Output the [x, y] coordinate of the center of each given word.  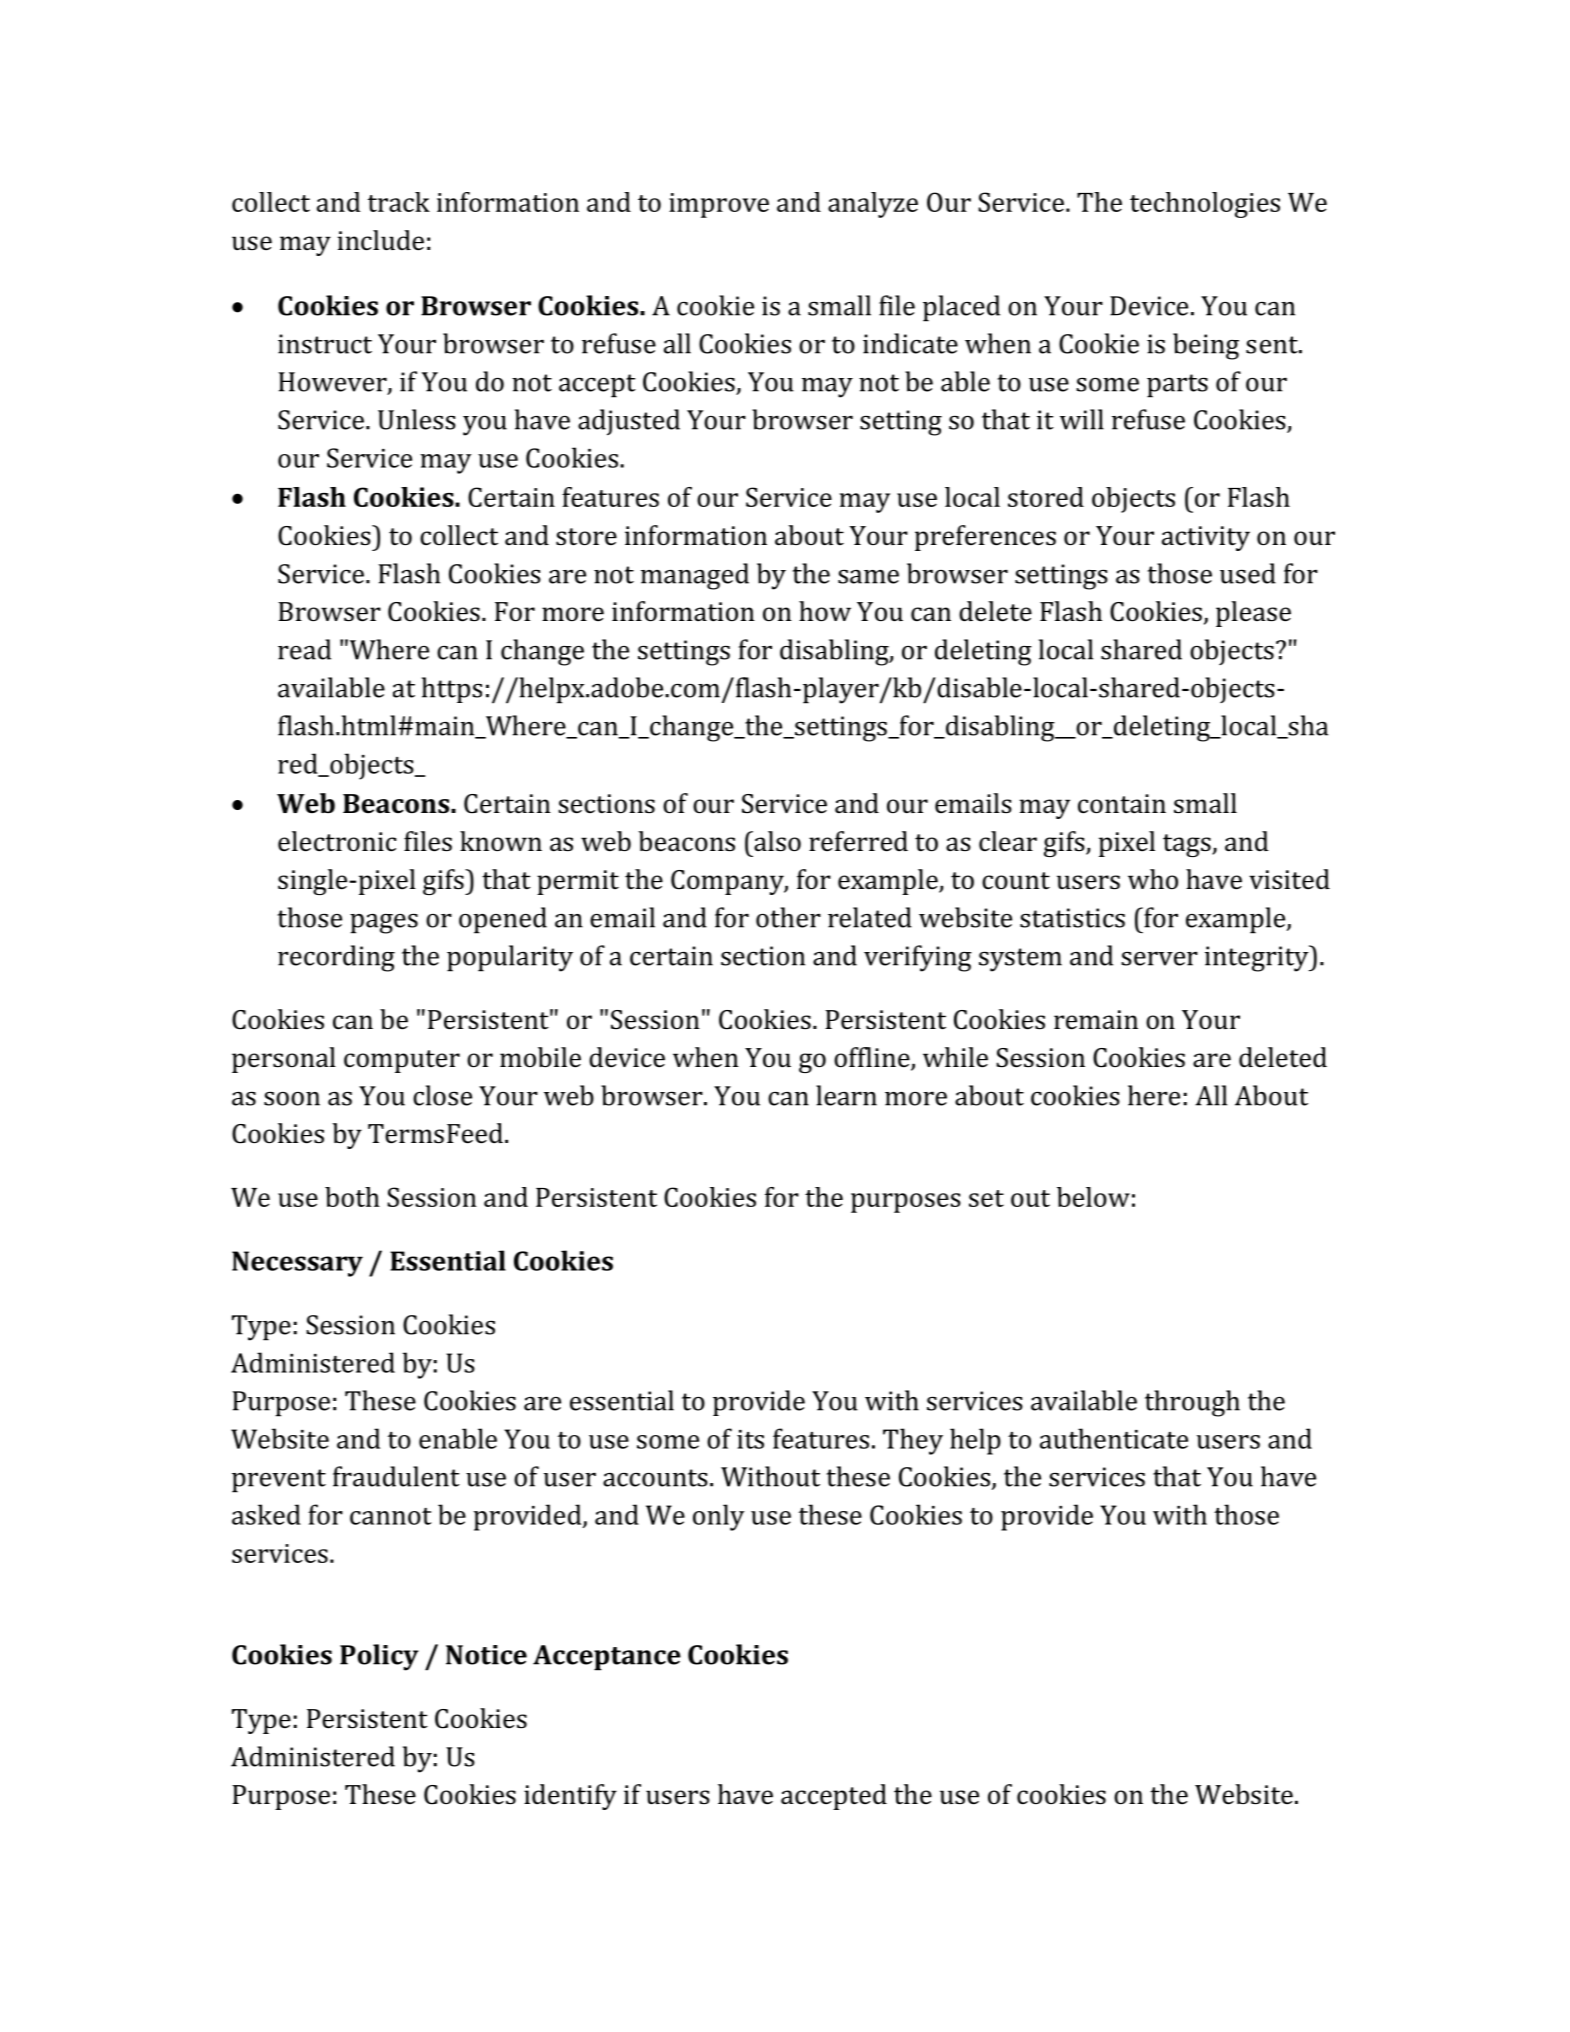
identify [570, 1797]
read [304, 649]
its [750, 1439]
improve [719, 205]
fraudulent [396, 1476]
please [1253, 614]
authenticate [1114, 1438]
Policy [379, 1657]
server [1159, 959]
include [380, 240]
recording [336, 958]
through [1192, 1403]
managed [695, 576]
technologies [1205, 205]
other [788, 917]
